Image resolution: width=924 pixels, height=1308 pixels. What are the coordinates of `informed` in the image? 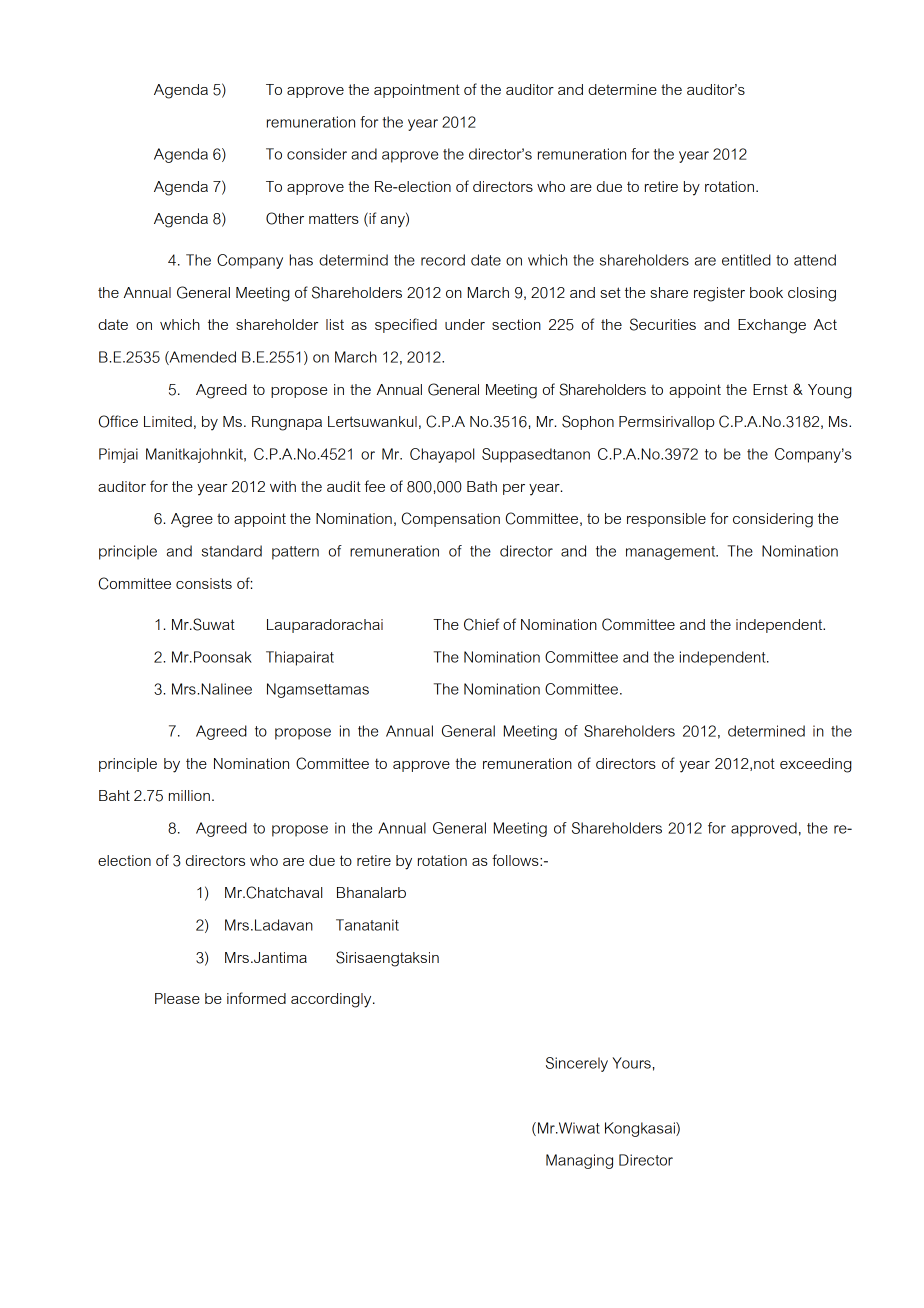 It's located at (256, 998).
